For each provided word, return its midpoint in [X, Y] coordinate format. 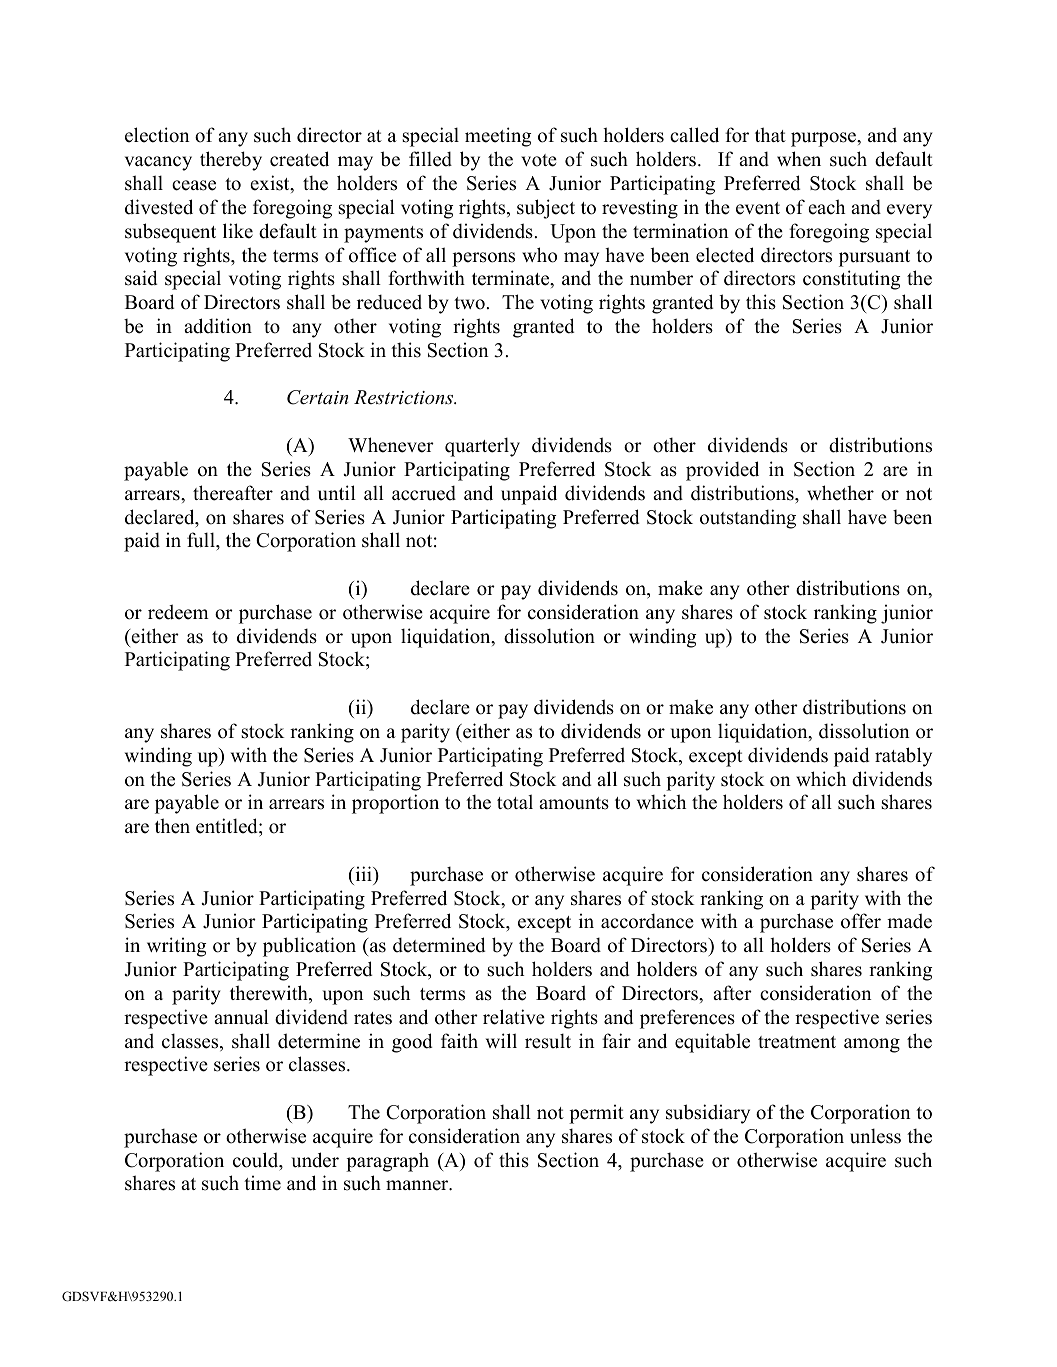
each [826, 207]
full [202, 541]
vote [539, 160]
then [172, 826]
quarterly [482, 447]
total [515, 802]
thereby [231, 161]
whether [840, 493]
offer [861, 921]
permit [596, 1114]
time [262, 1183]
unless [875, 1136]
